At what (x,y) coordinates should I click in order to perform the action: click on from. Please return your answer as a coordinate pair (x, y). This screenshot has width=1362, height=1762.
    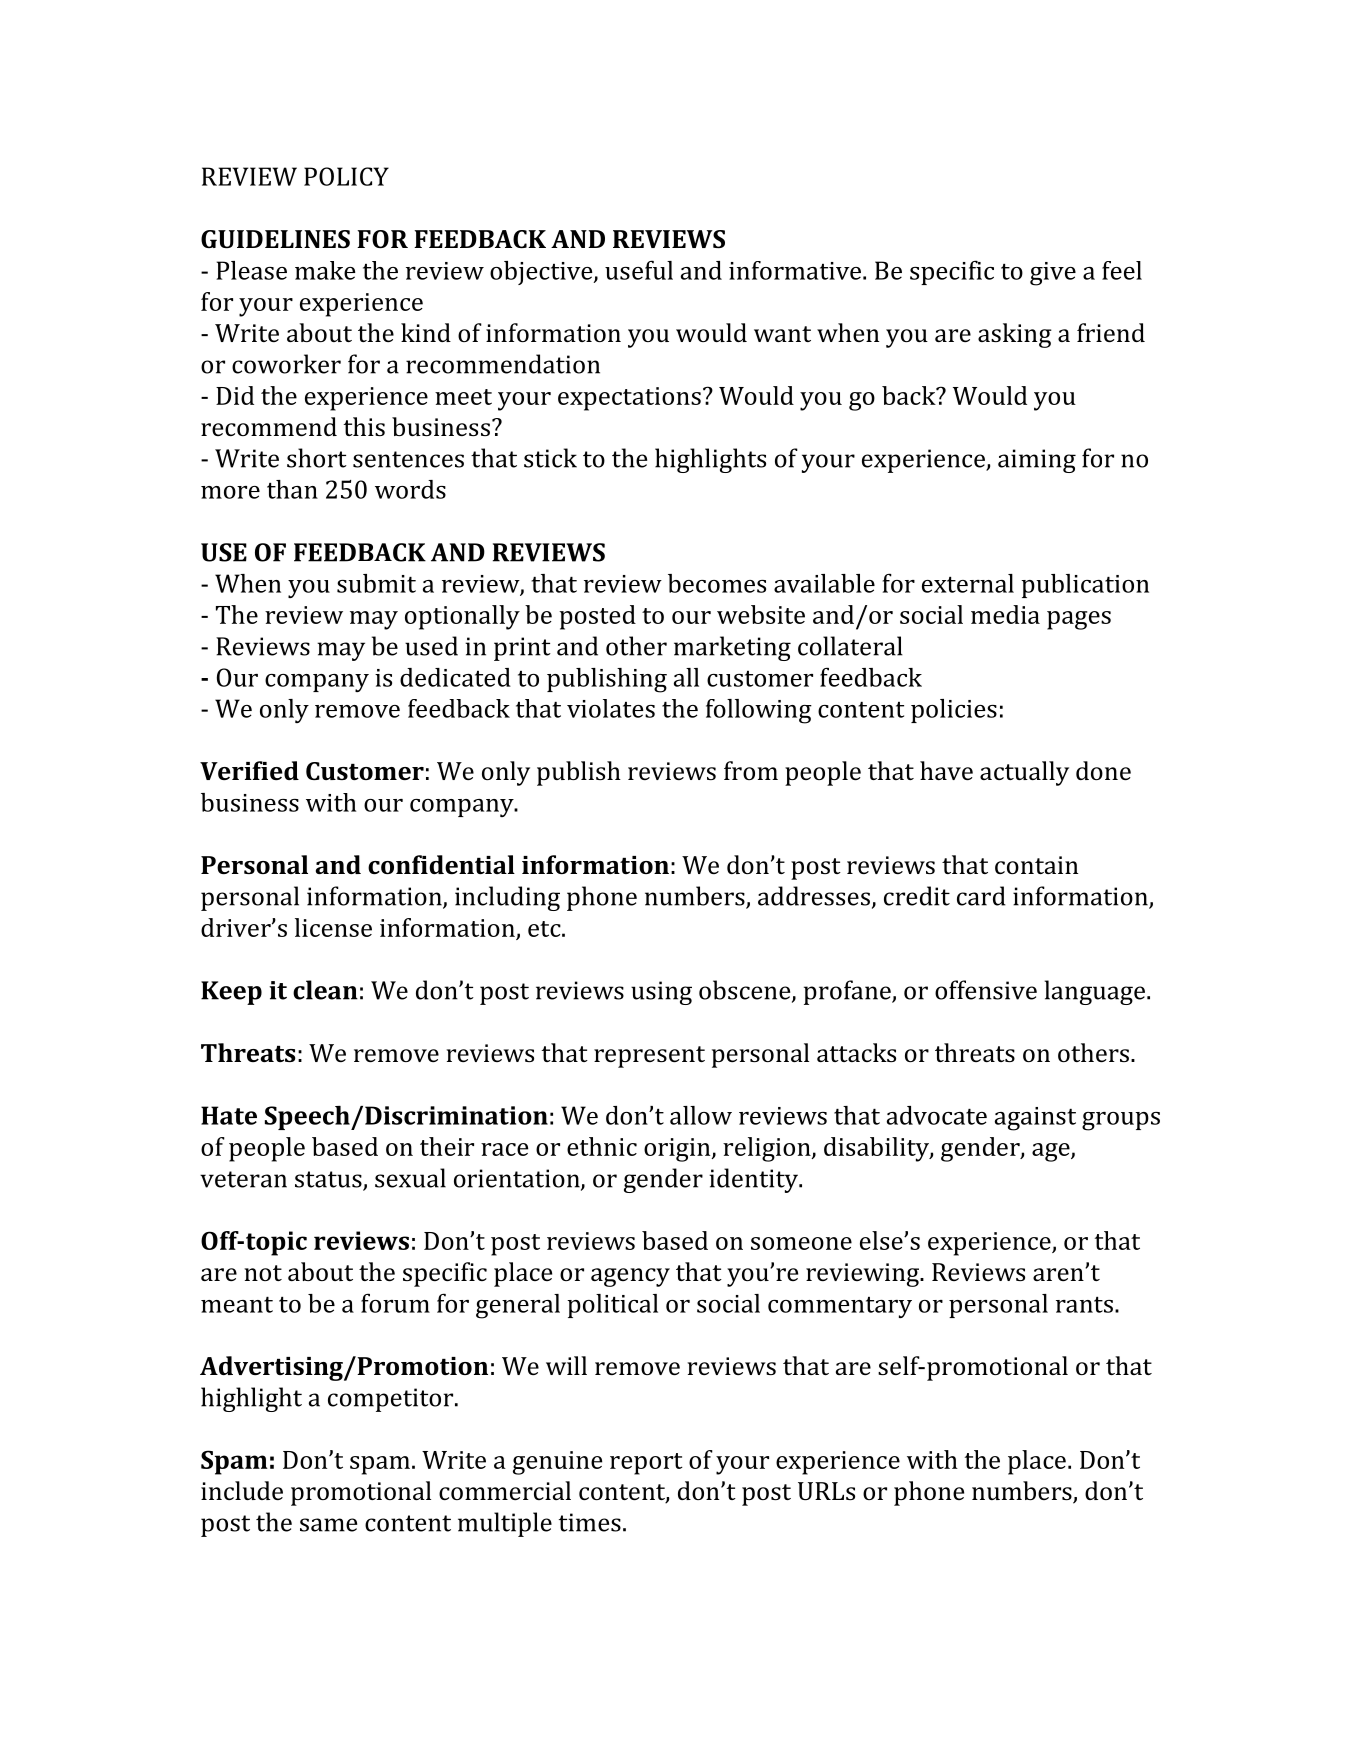
    Looking at the image, I should click on (751, 770).
